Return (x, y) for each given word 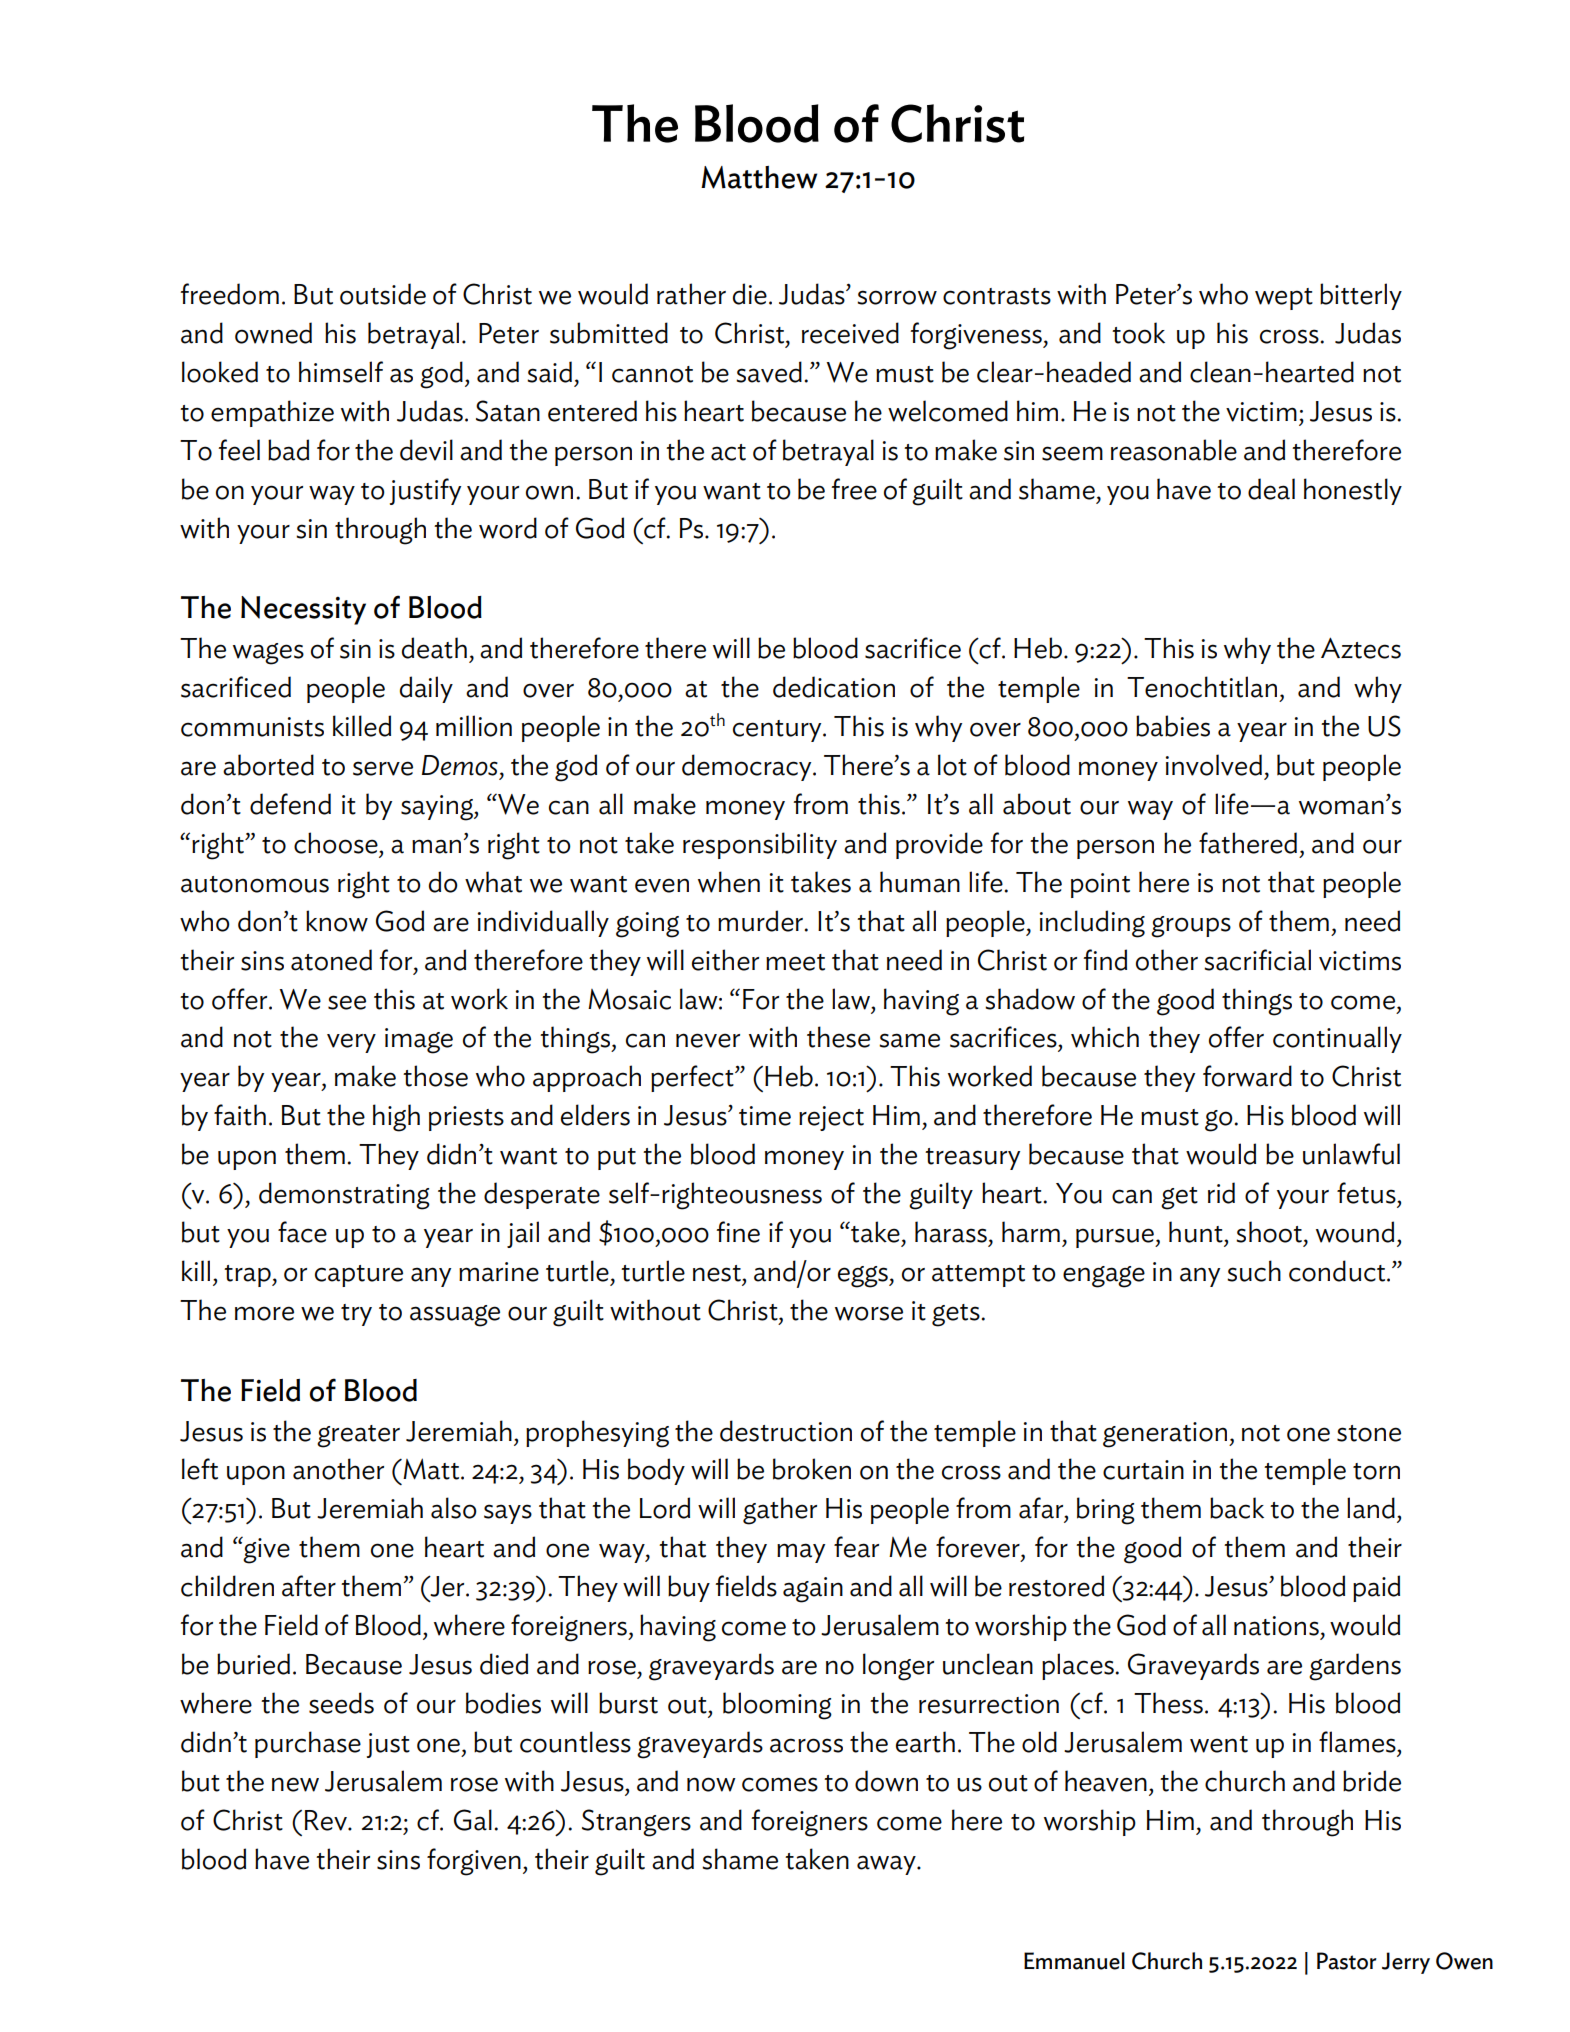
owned (273, 333)
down (886, 1781)
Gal (473, 1820)
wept (1284, 299)
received (850, 333)
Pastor (1347, 1961)
